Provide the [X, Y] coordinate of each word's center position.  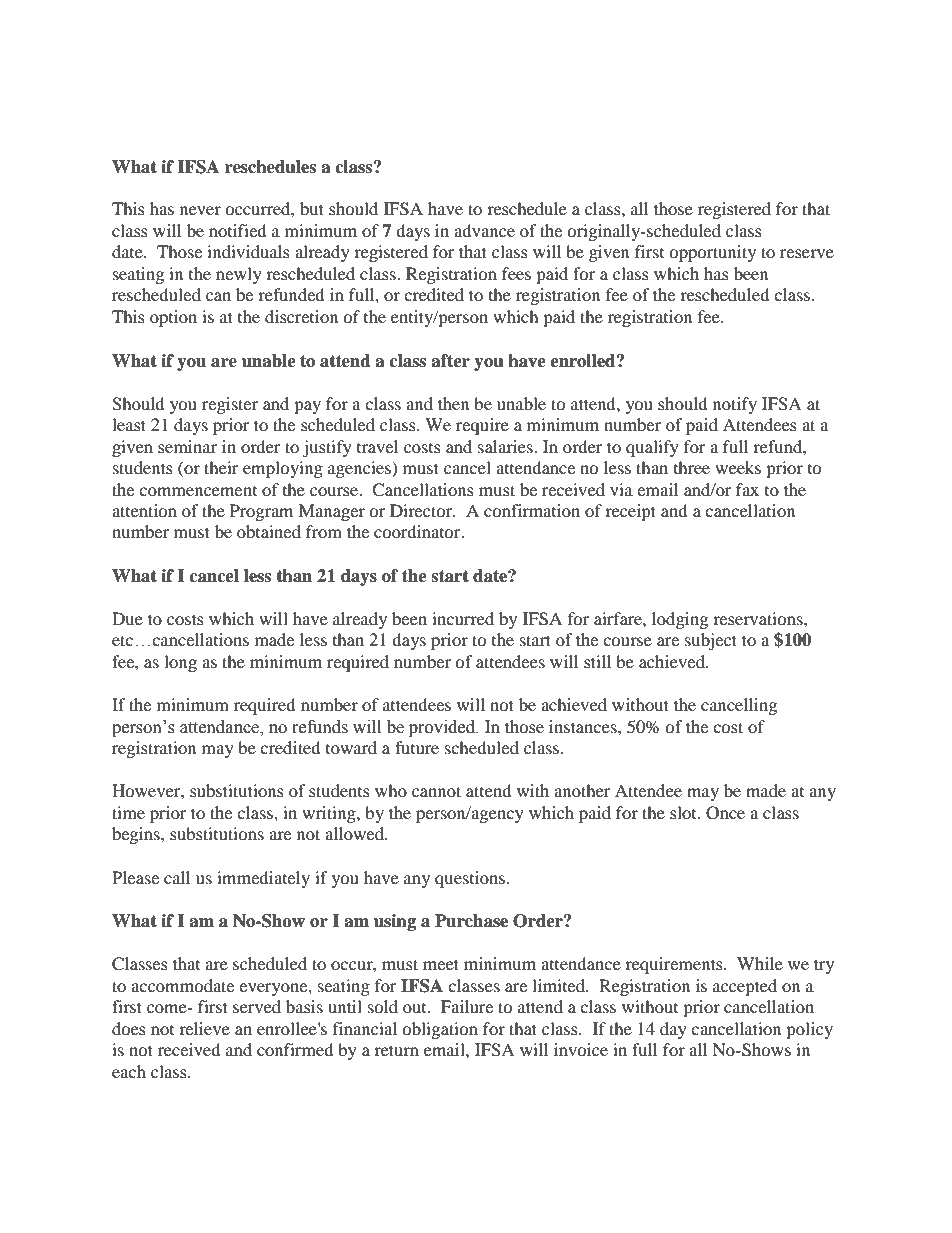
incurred [463, 618]
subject [711, 641]
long [180, 663]
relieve [204, 1028]
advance [484, 230]
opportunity [712, 253]
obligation [440, 1030]
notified [238, 230]
